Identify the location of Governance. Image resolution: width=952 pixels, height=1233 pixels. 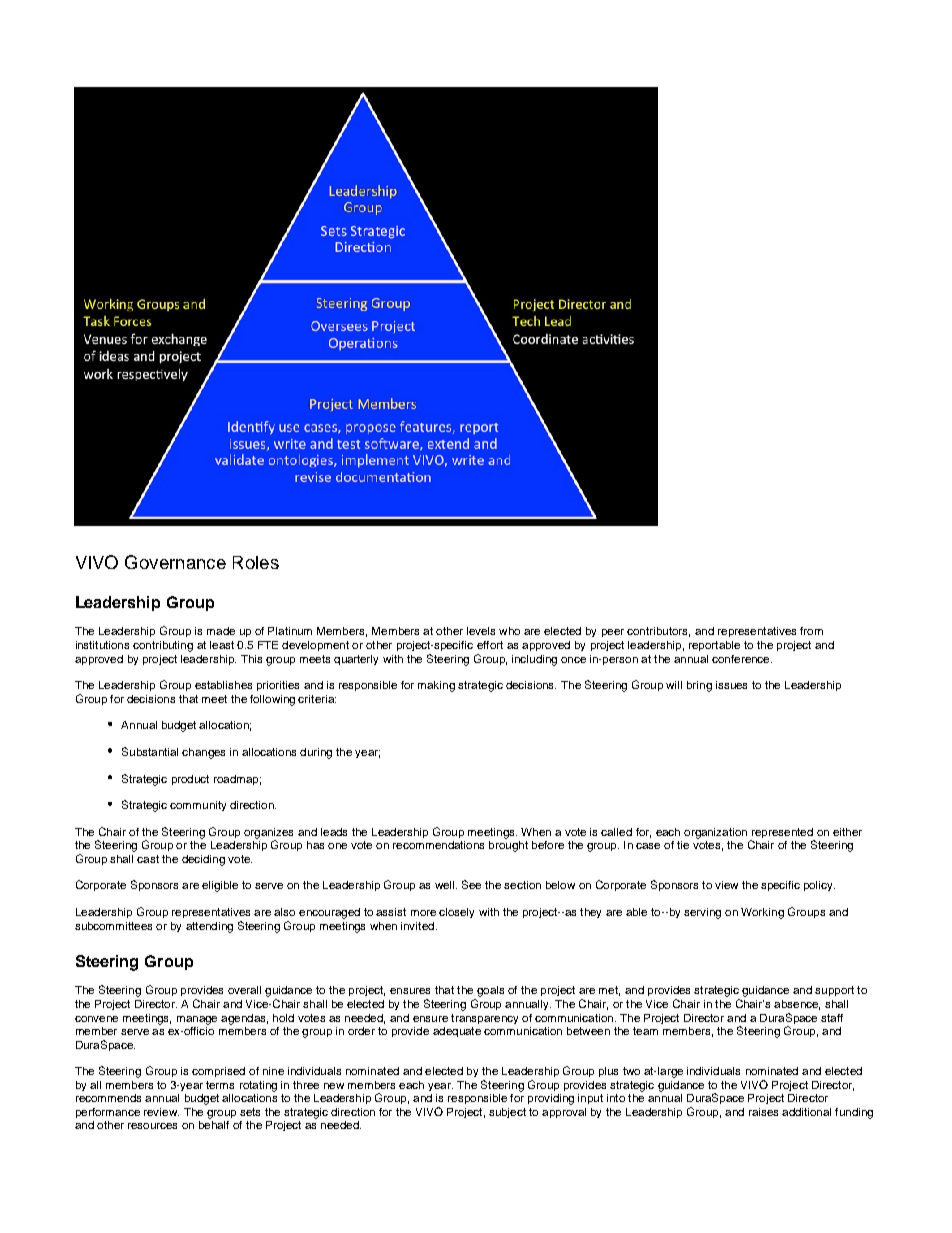
(175, 562).
